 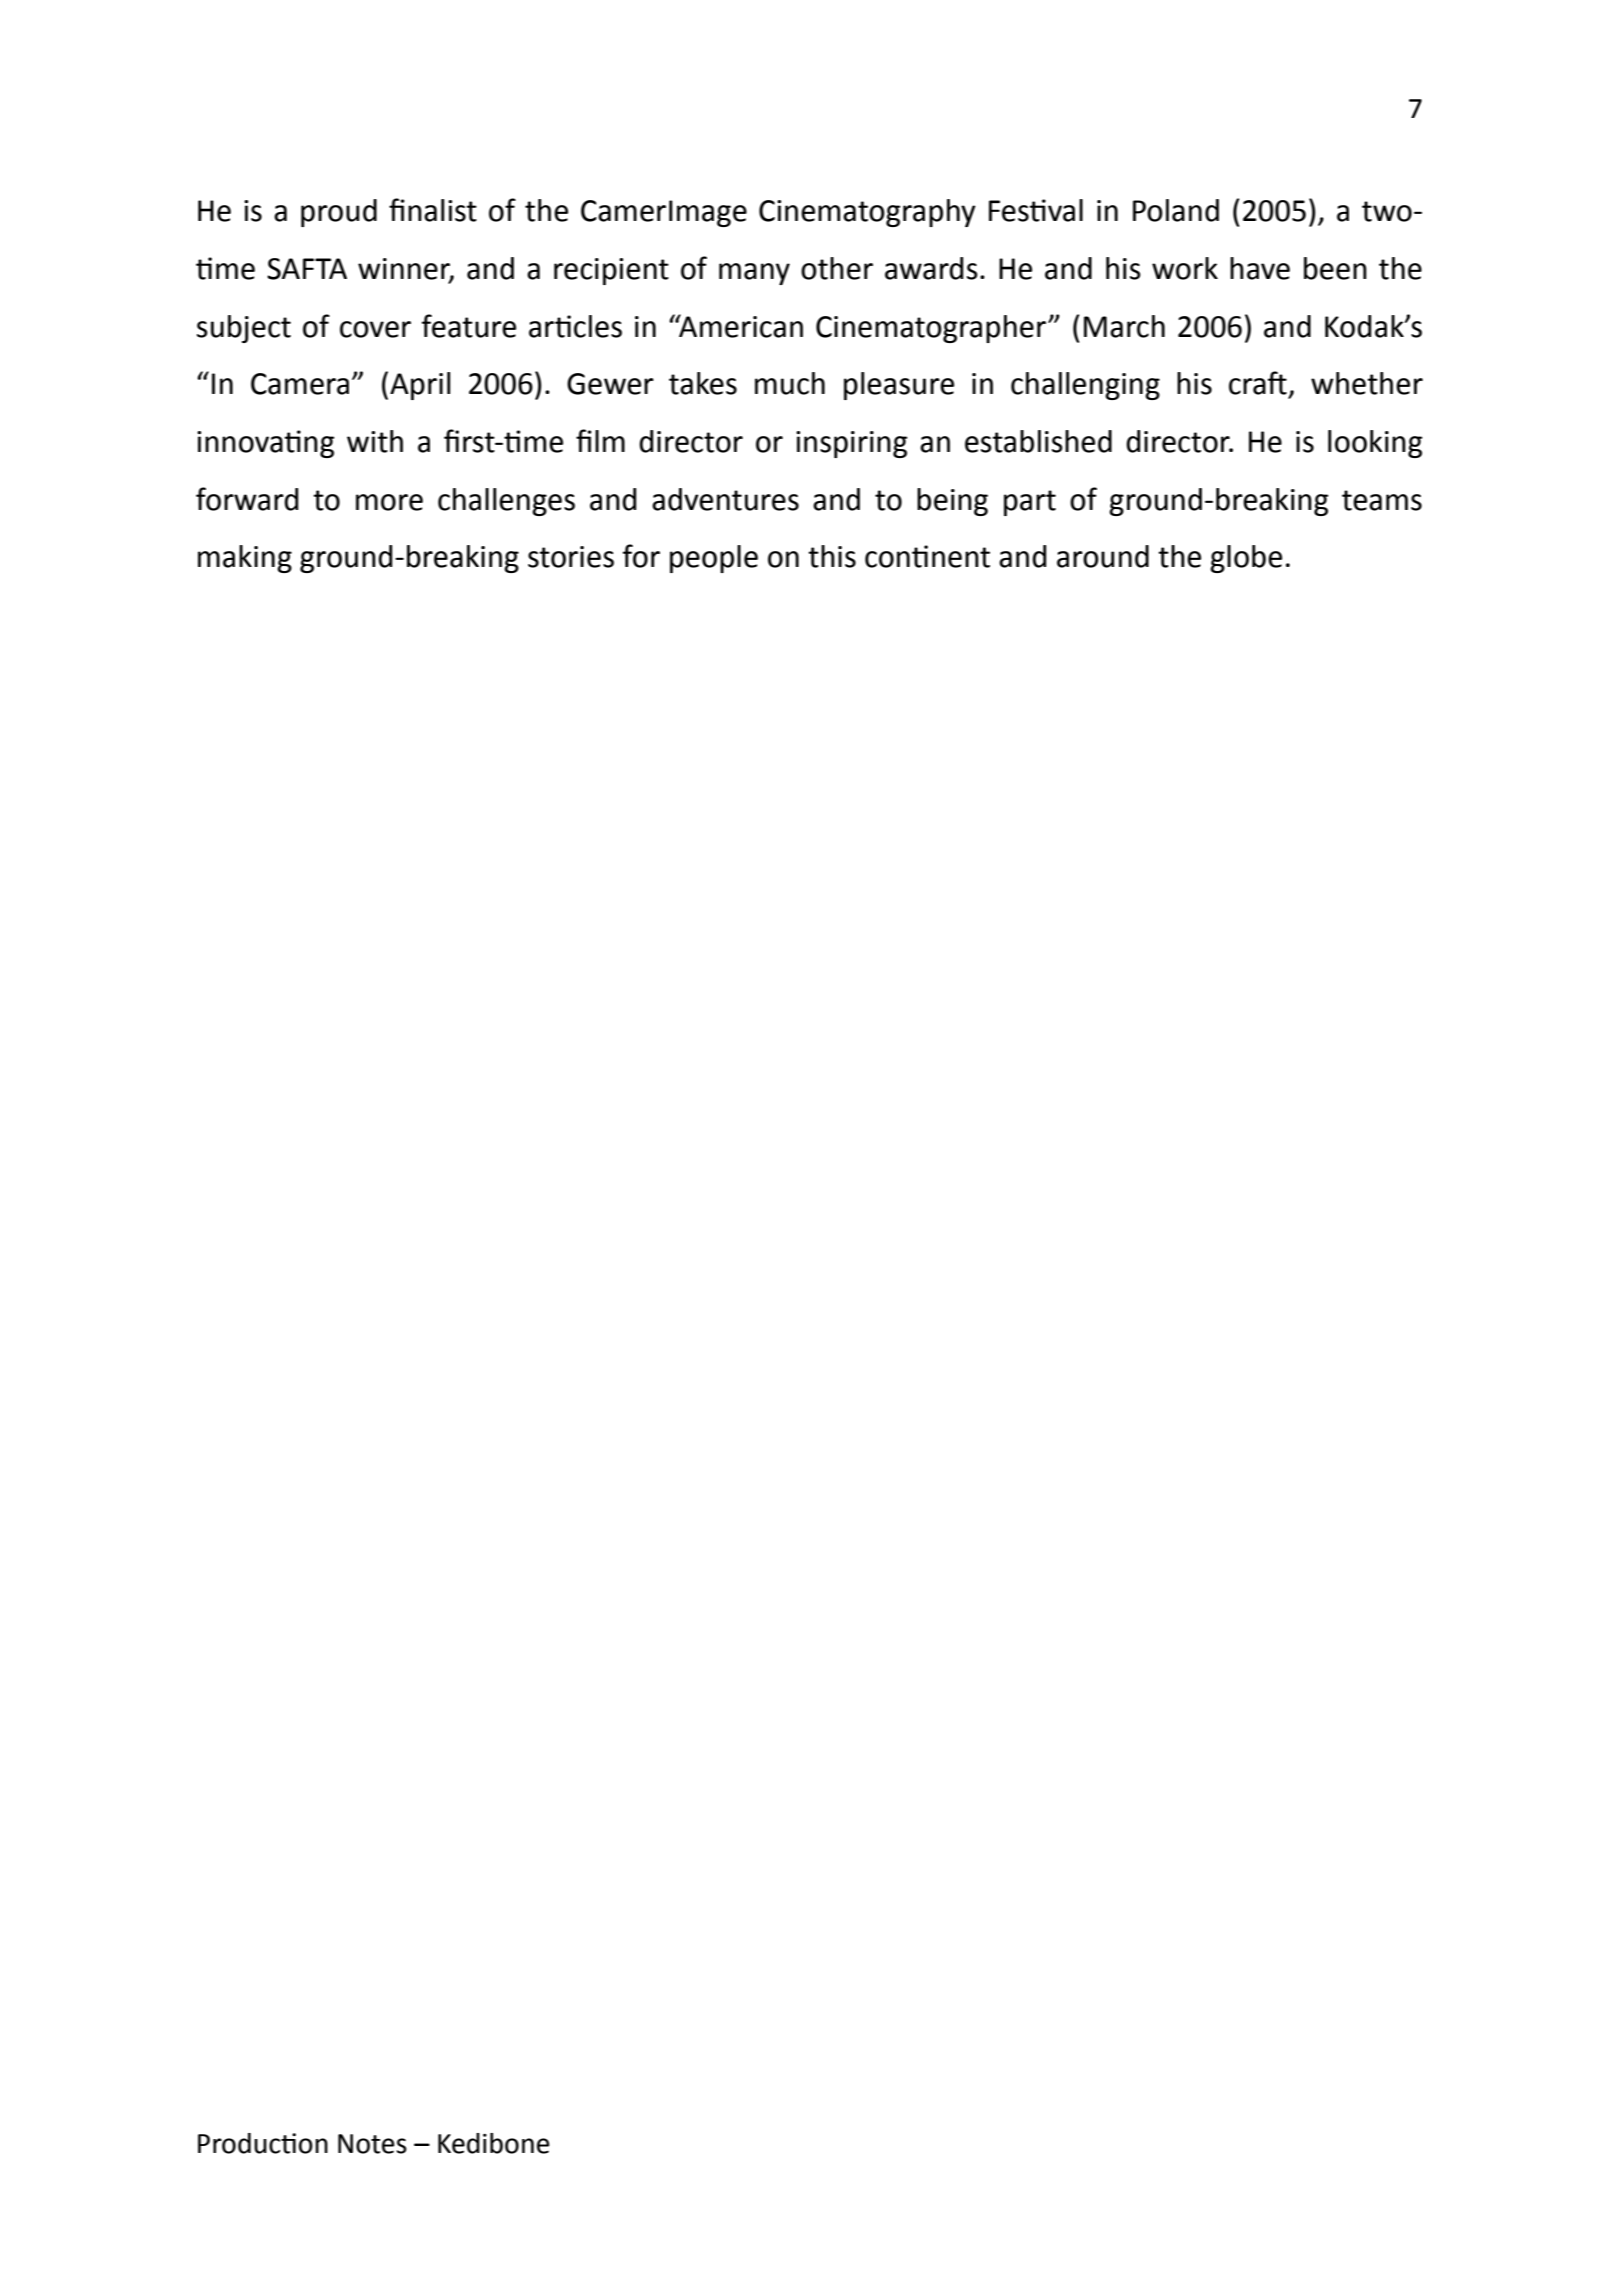 I want to click on making, so click(x=245, y=559).
